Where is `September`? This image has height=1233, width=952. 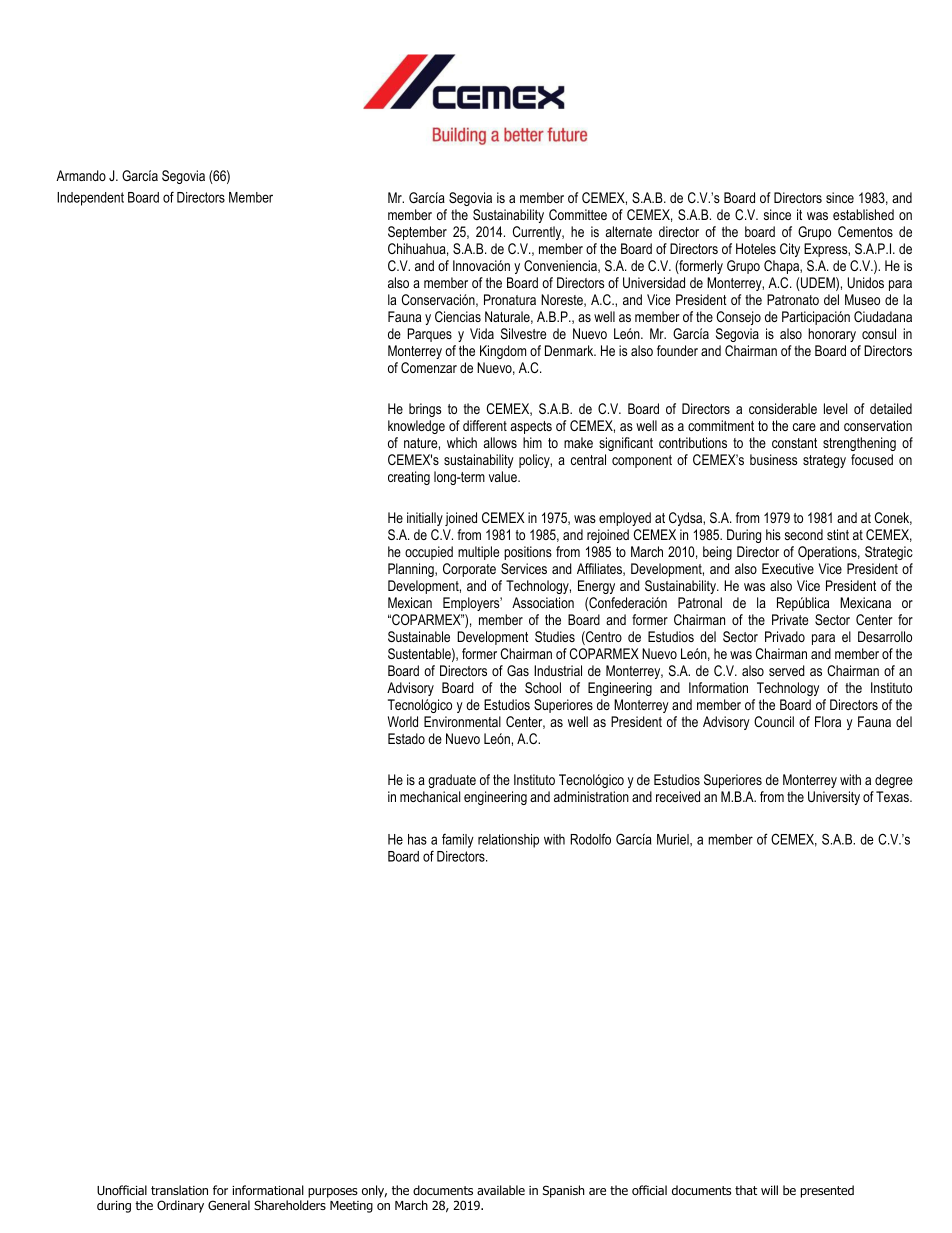 September is located at coordinates (417, 233).
